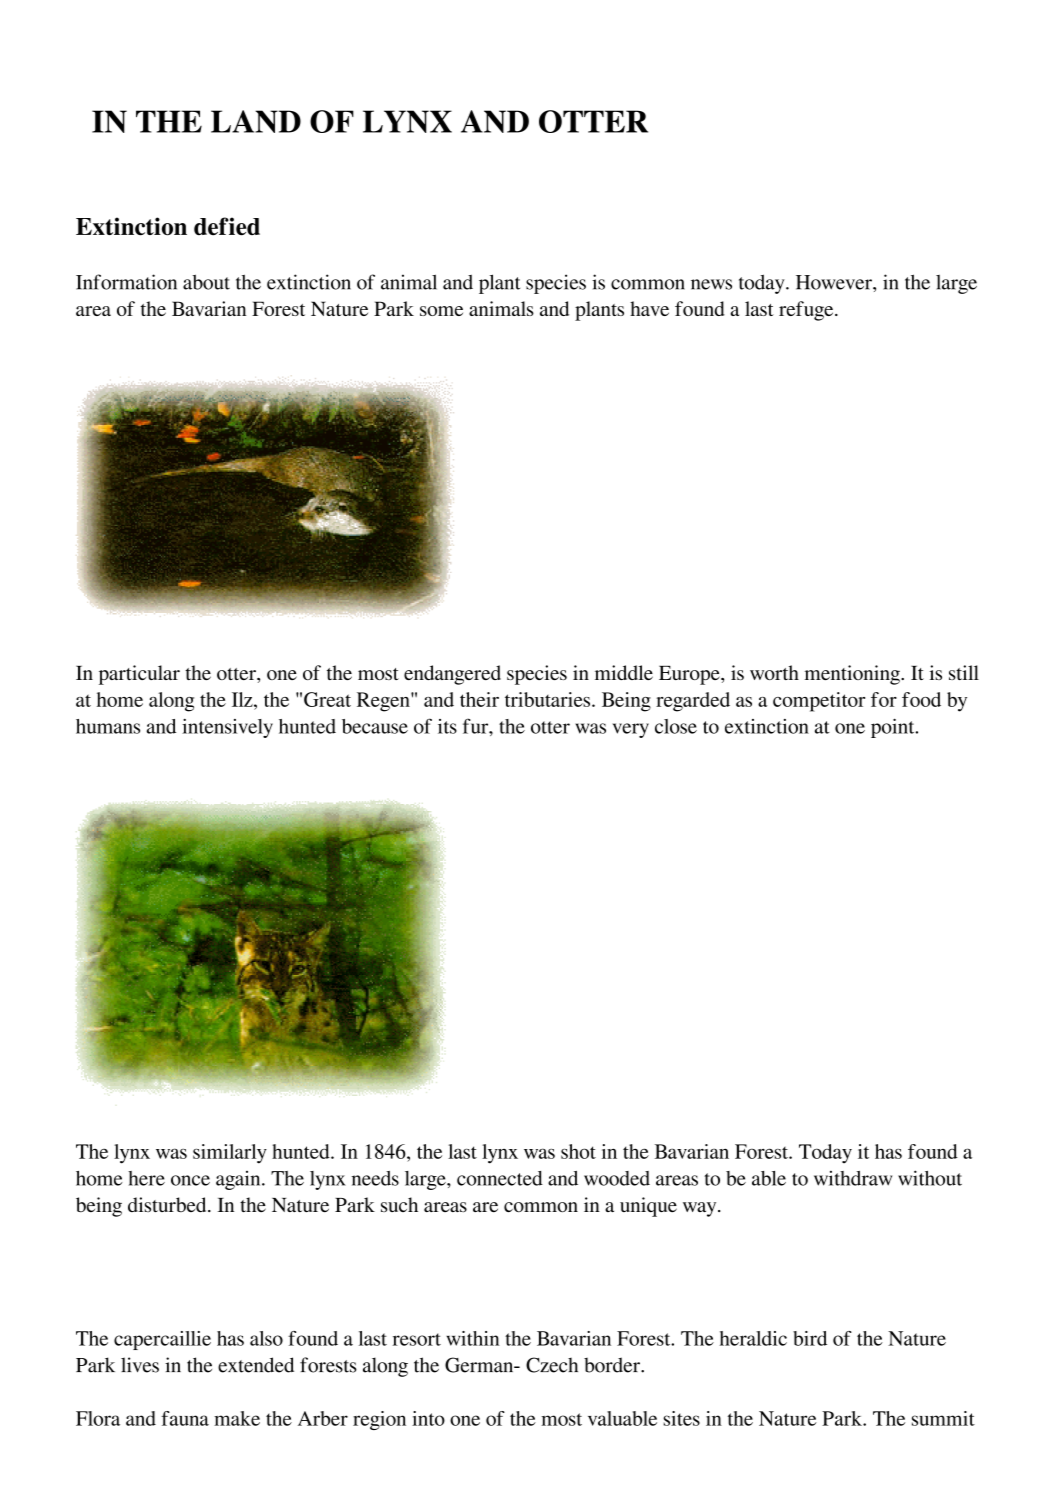 The width and height of the image is (1059, 1498). Describe the element at coordinates (185, 1418) in the image. I see `fauna` at that location.
